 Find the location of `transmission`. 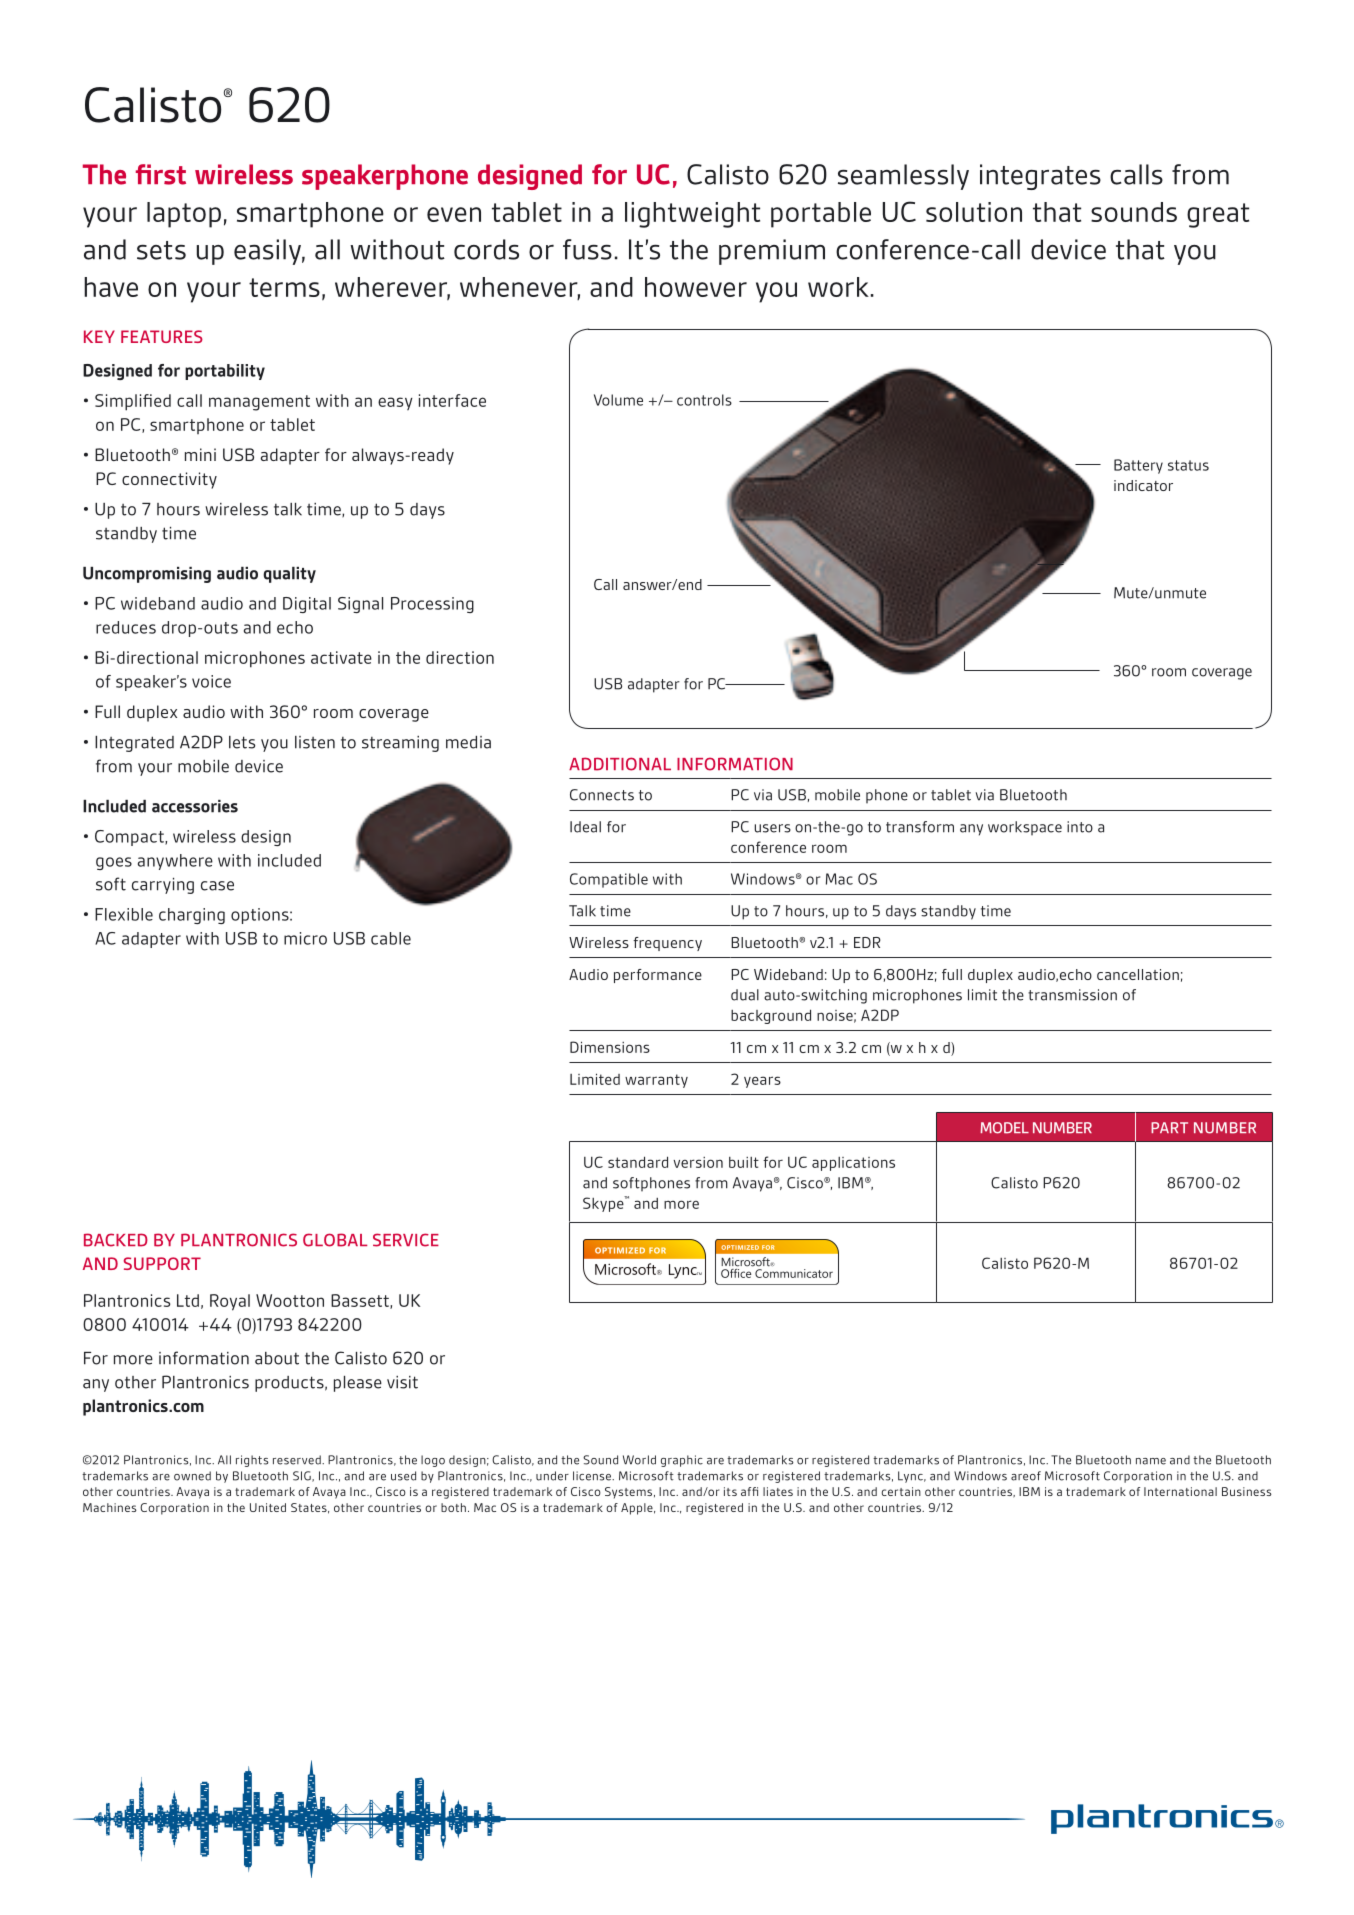

transmission is located at coordinates (1072, 995).
